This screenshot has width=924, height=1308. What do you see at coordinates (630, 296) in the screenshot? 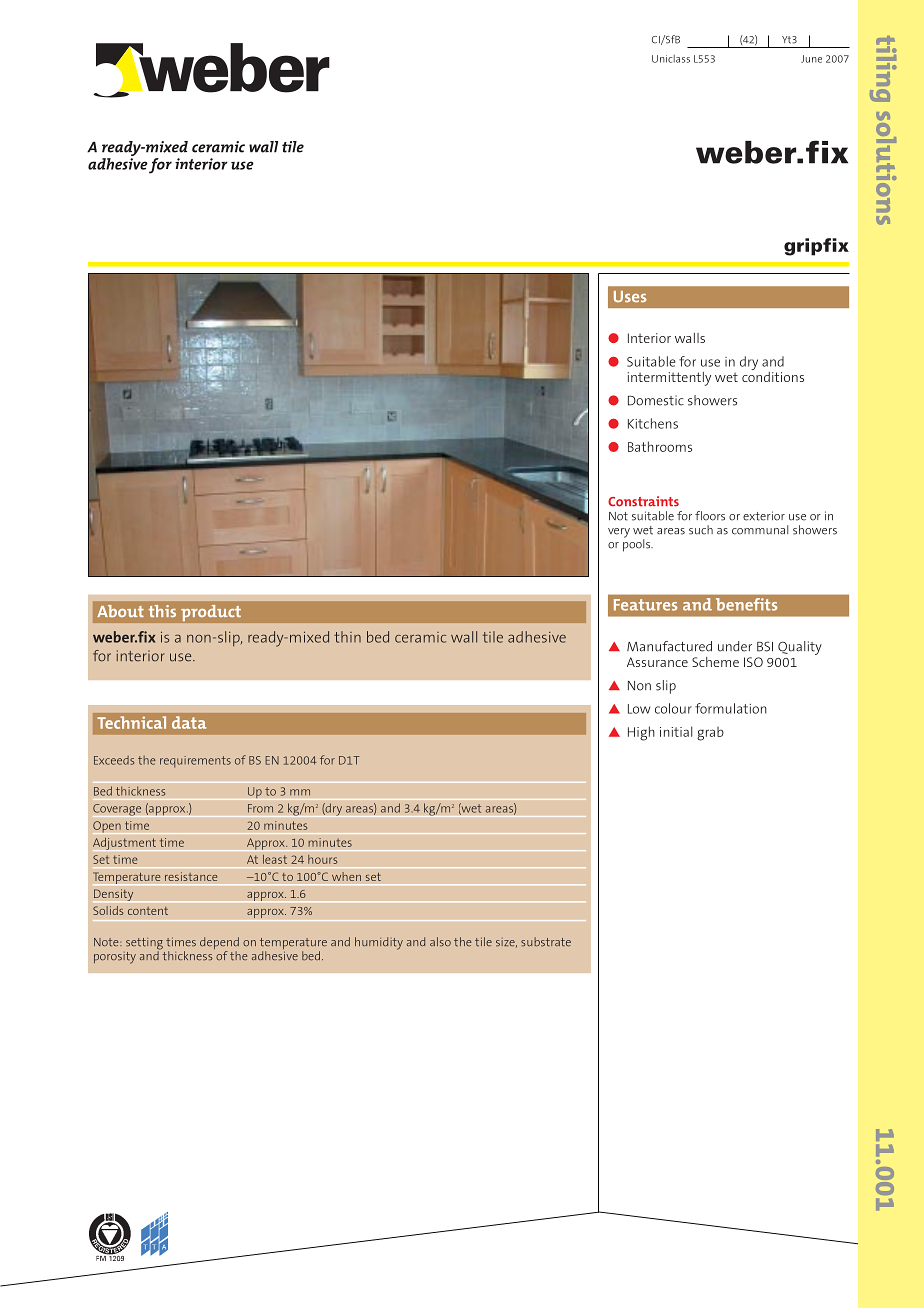
I see `Uses` at bounding box center [630, 296].
